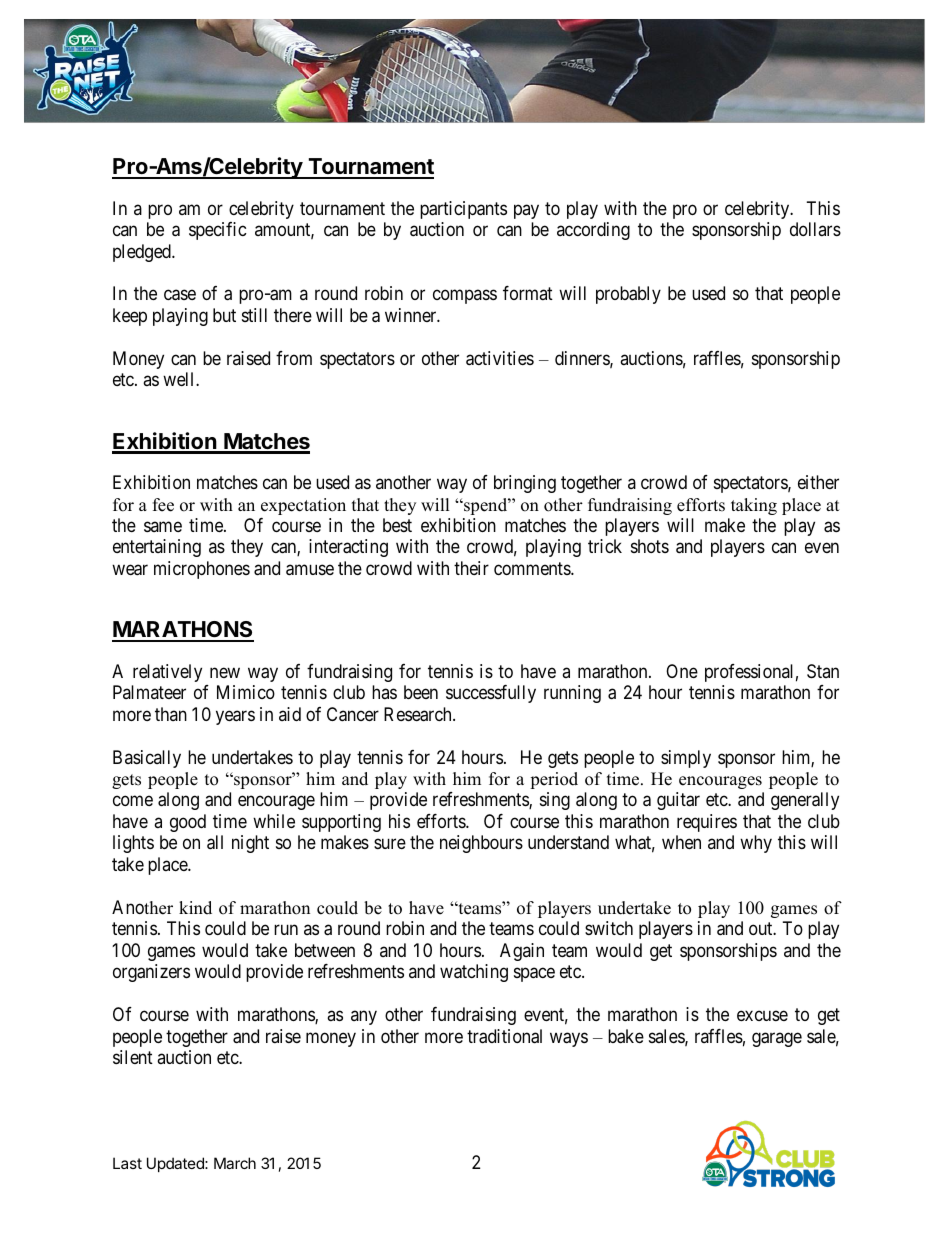 The image size is (952, 1233). What do you see at coordinates (815, 229) in the screenshot?
I see `dollars` at bounding box center [815, 229].
